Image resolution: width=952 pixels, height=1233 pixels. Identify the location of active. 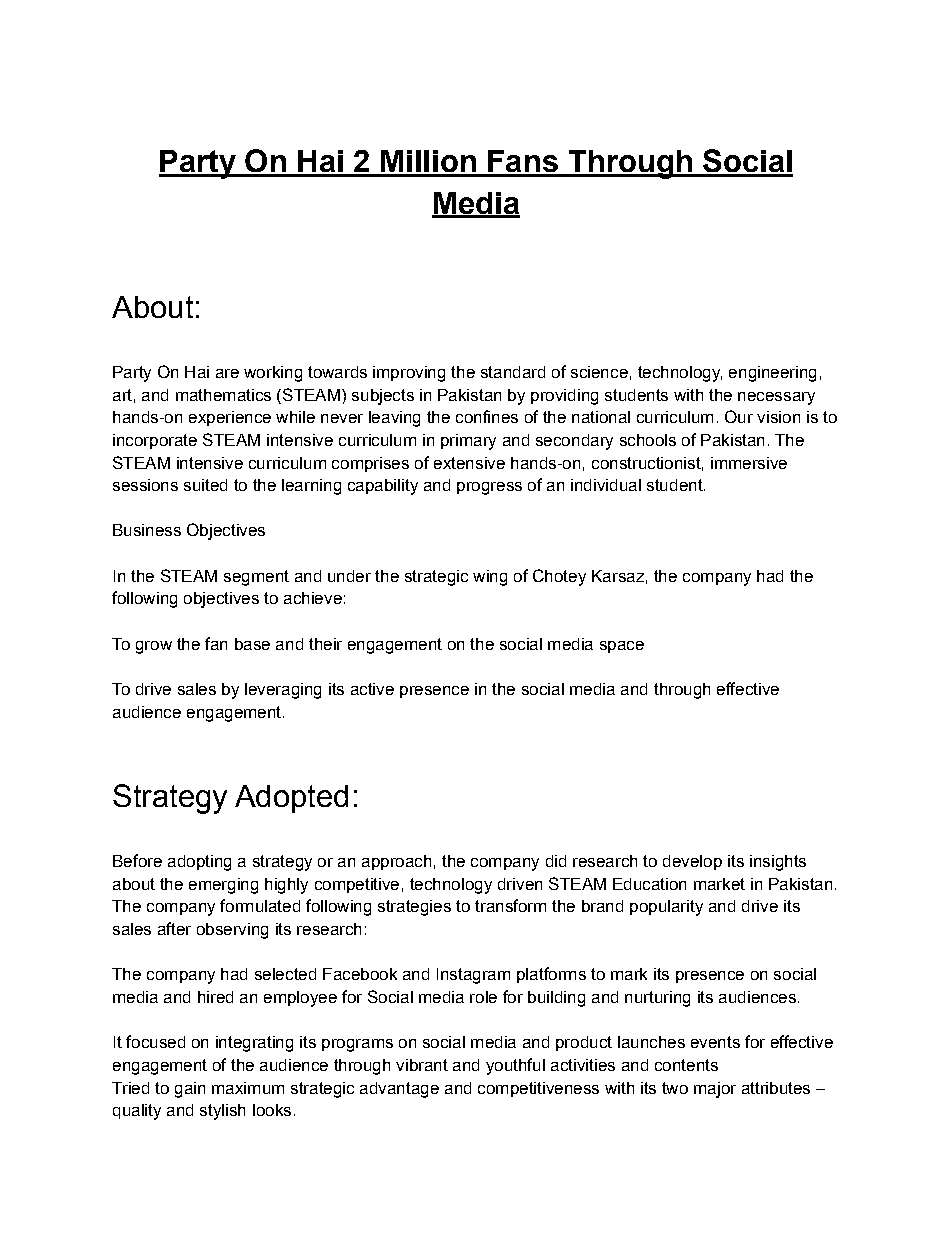
(372, 689).
